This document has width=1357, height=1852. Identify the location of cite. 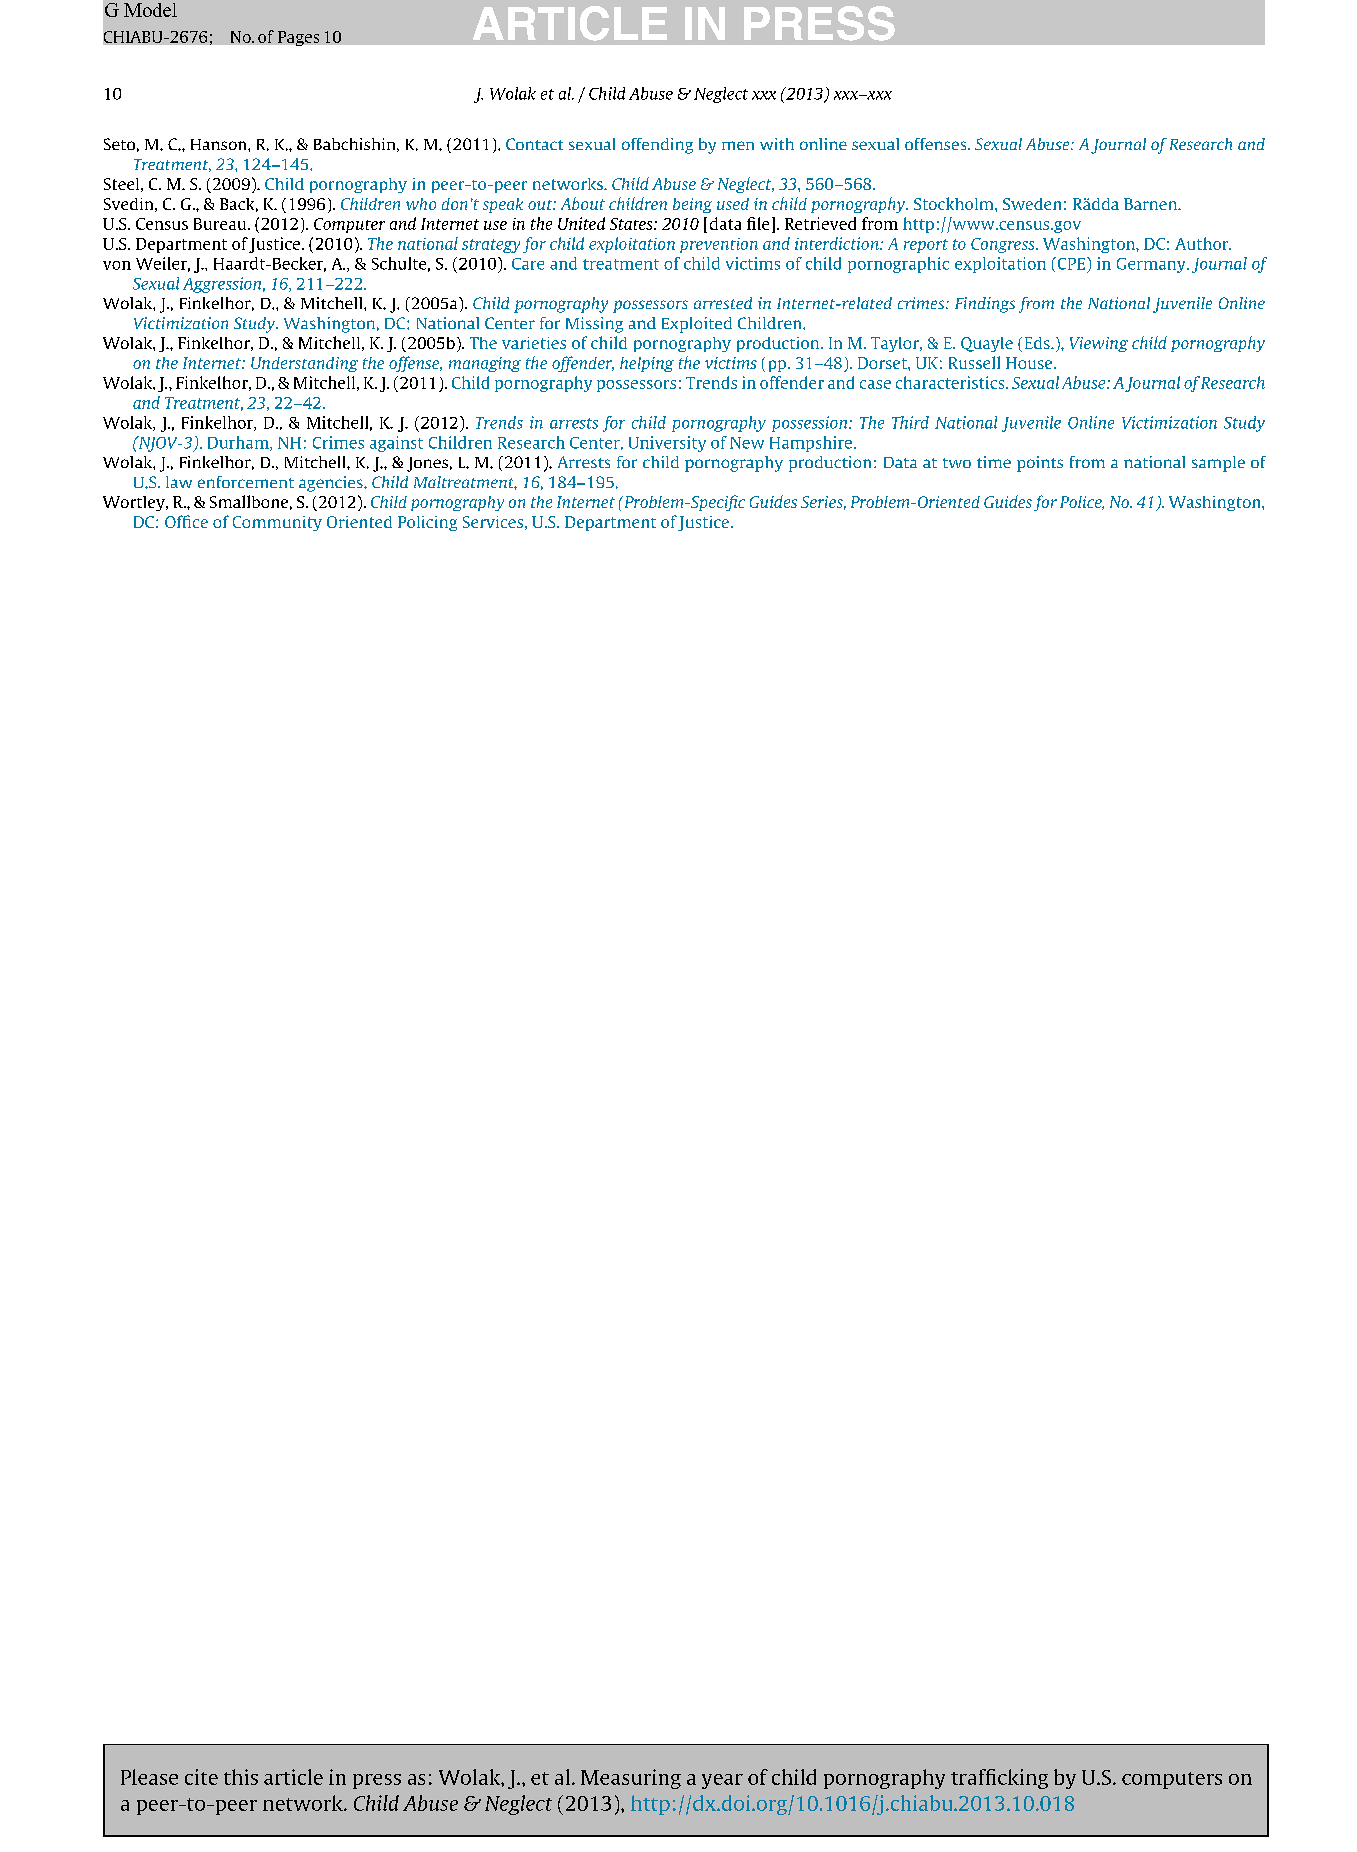
(201, 1777).
